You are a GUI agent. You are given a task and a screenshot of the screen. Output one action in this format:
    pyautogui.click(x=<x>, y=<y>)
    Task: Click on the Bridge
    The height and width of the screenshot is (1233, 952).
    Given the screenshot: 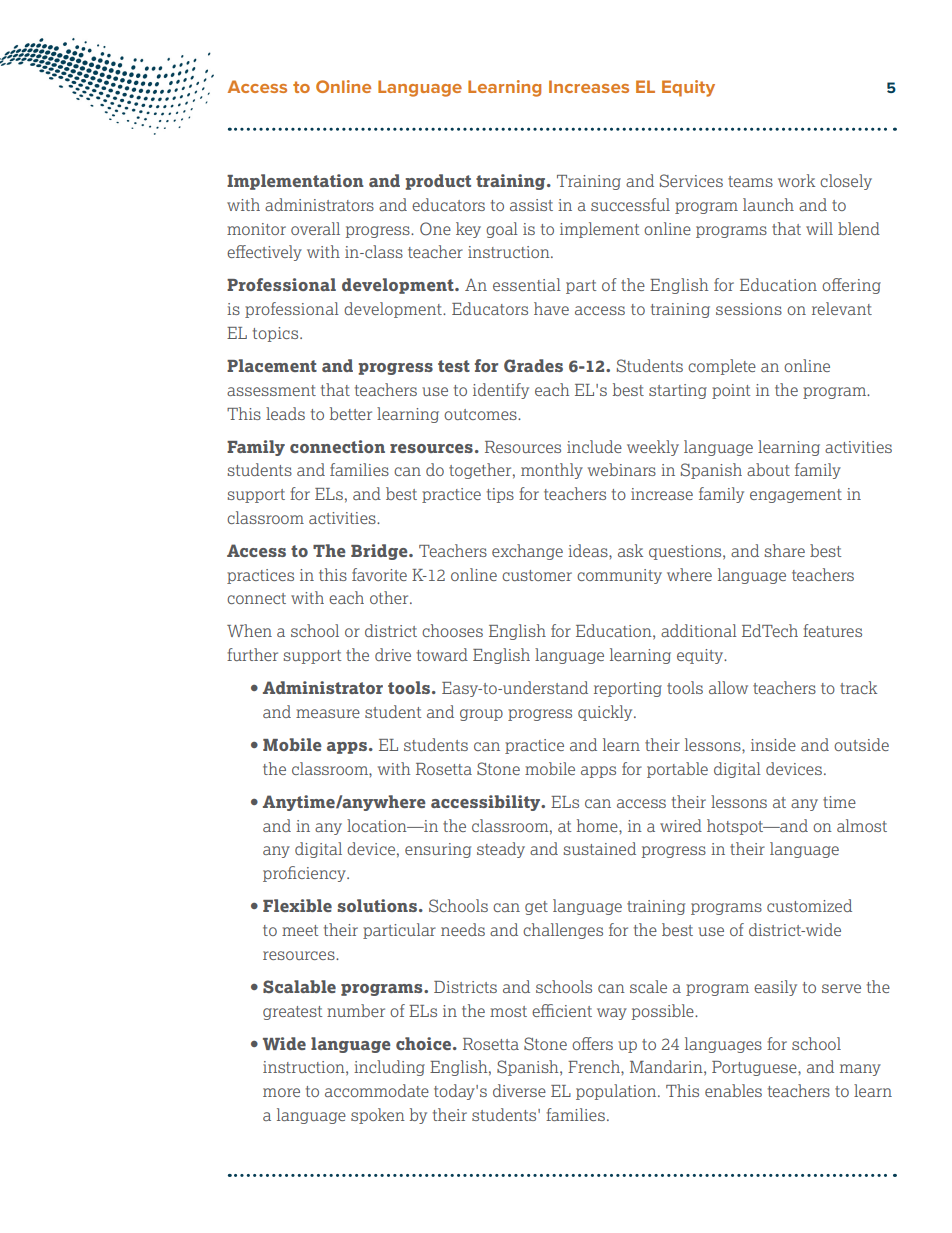 What is the action you would take?
    pyautogui.click(x=380, y=552)
